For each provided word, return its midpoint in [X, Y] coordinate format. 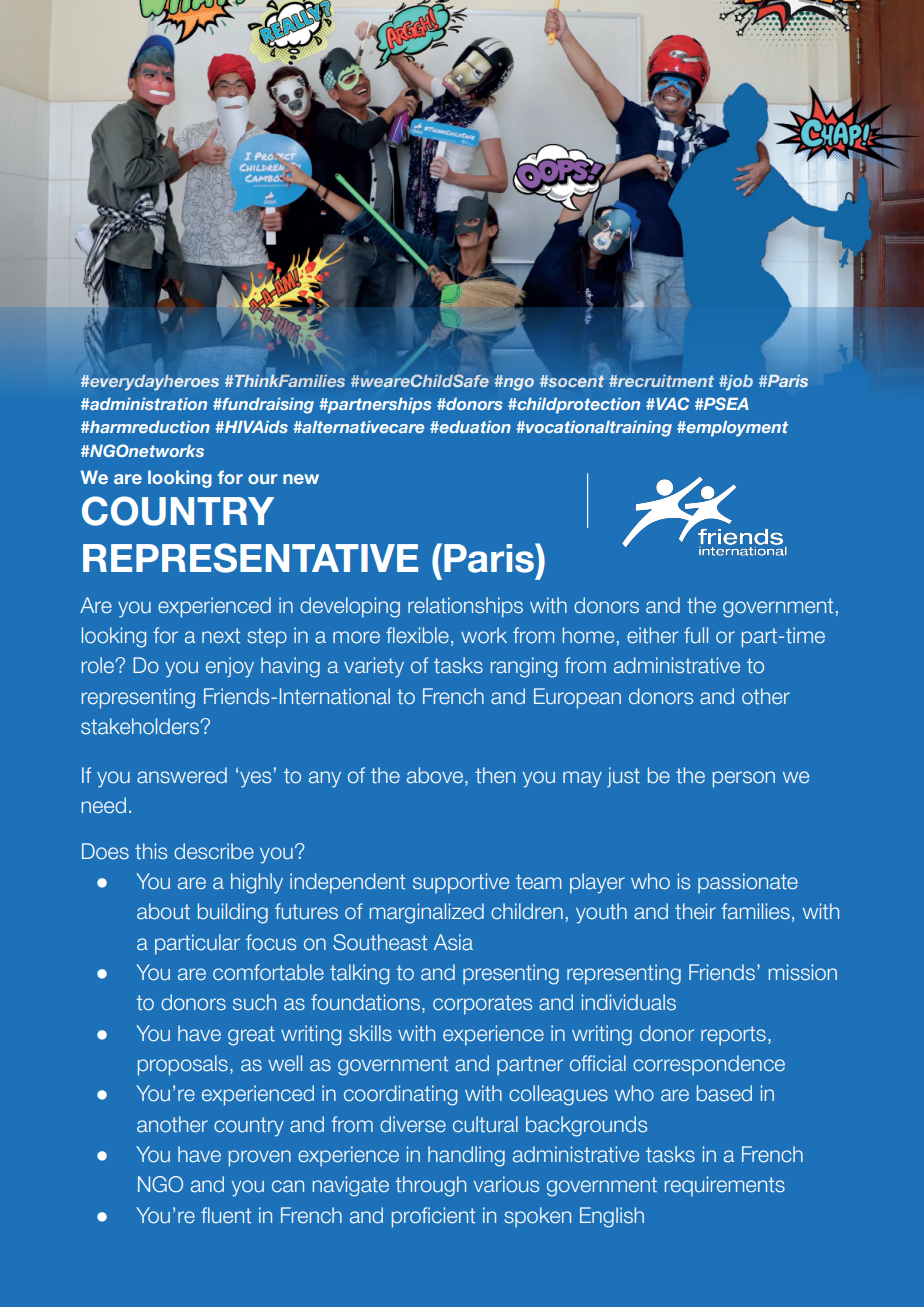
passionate [748, 883]
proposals [183, 1065]
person [744, 779]
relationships [465, 607]
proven [260, 1158]
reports [733, 1036]
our [263, 479]
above [435, 775]
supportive [461, 883]
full [696, 635]
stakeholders [141, 726]
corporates [482, 1005]
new [301, 479]
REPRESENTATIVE [250, 558]
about [163, 911]
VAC [671, 403]
